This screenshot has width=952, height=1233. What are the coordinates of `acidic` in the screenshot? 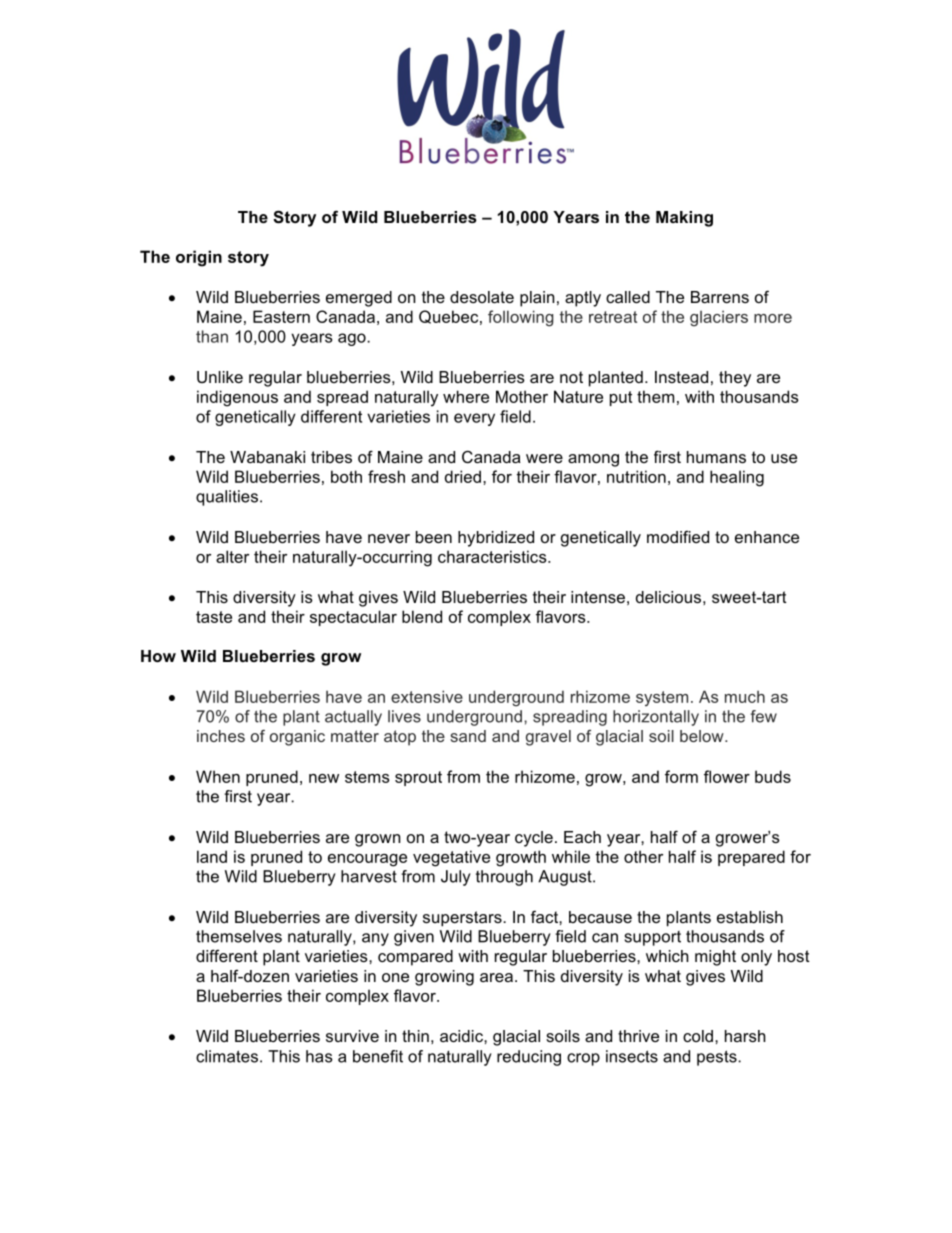 It's located at (462, 1036).
